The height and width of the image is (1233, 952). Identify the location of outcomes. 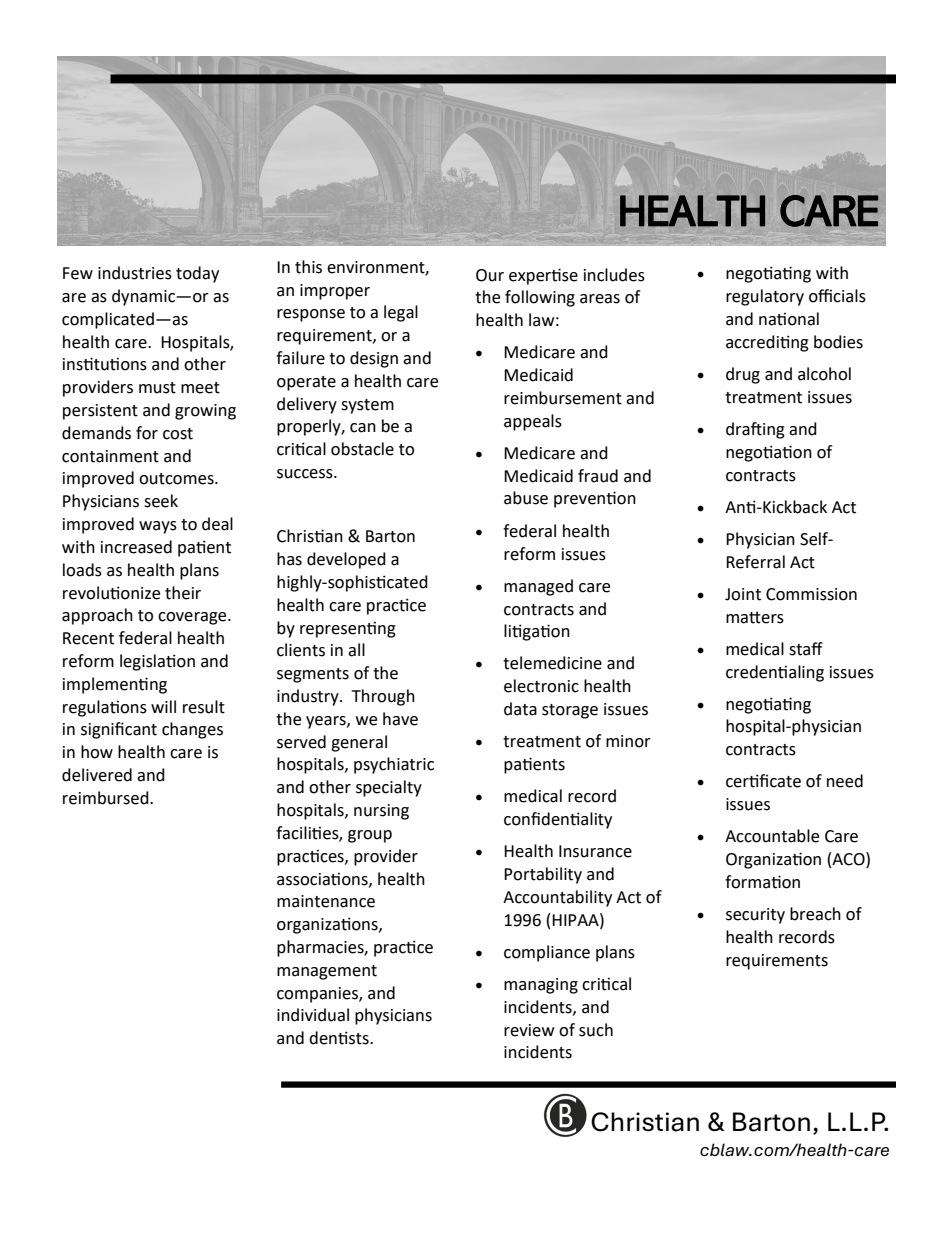
(177, 479).
